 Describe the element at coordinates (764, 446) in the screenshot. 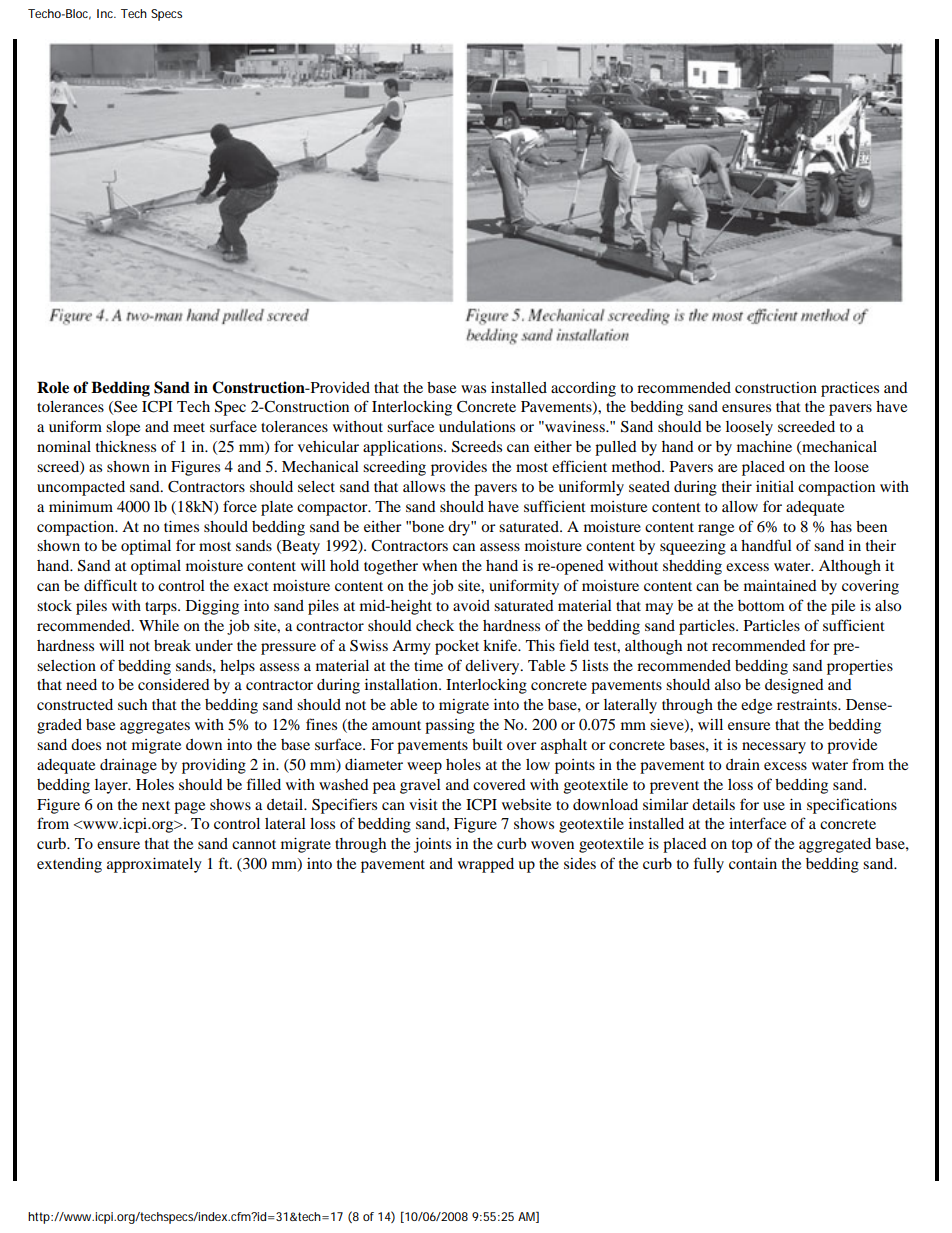

I see `machine` at that location.
